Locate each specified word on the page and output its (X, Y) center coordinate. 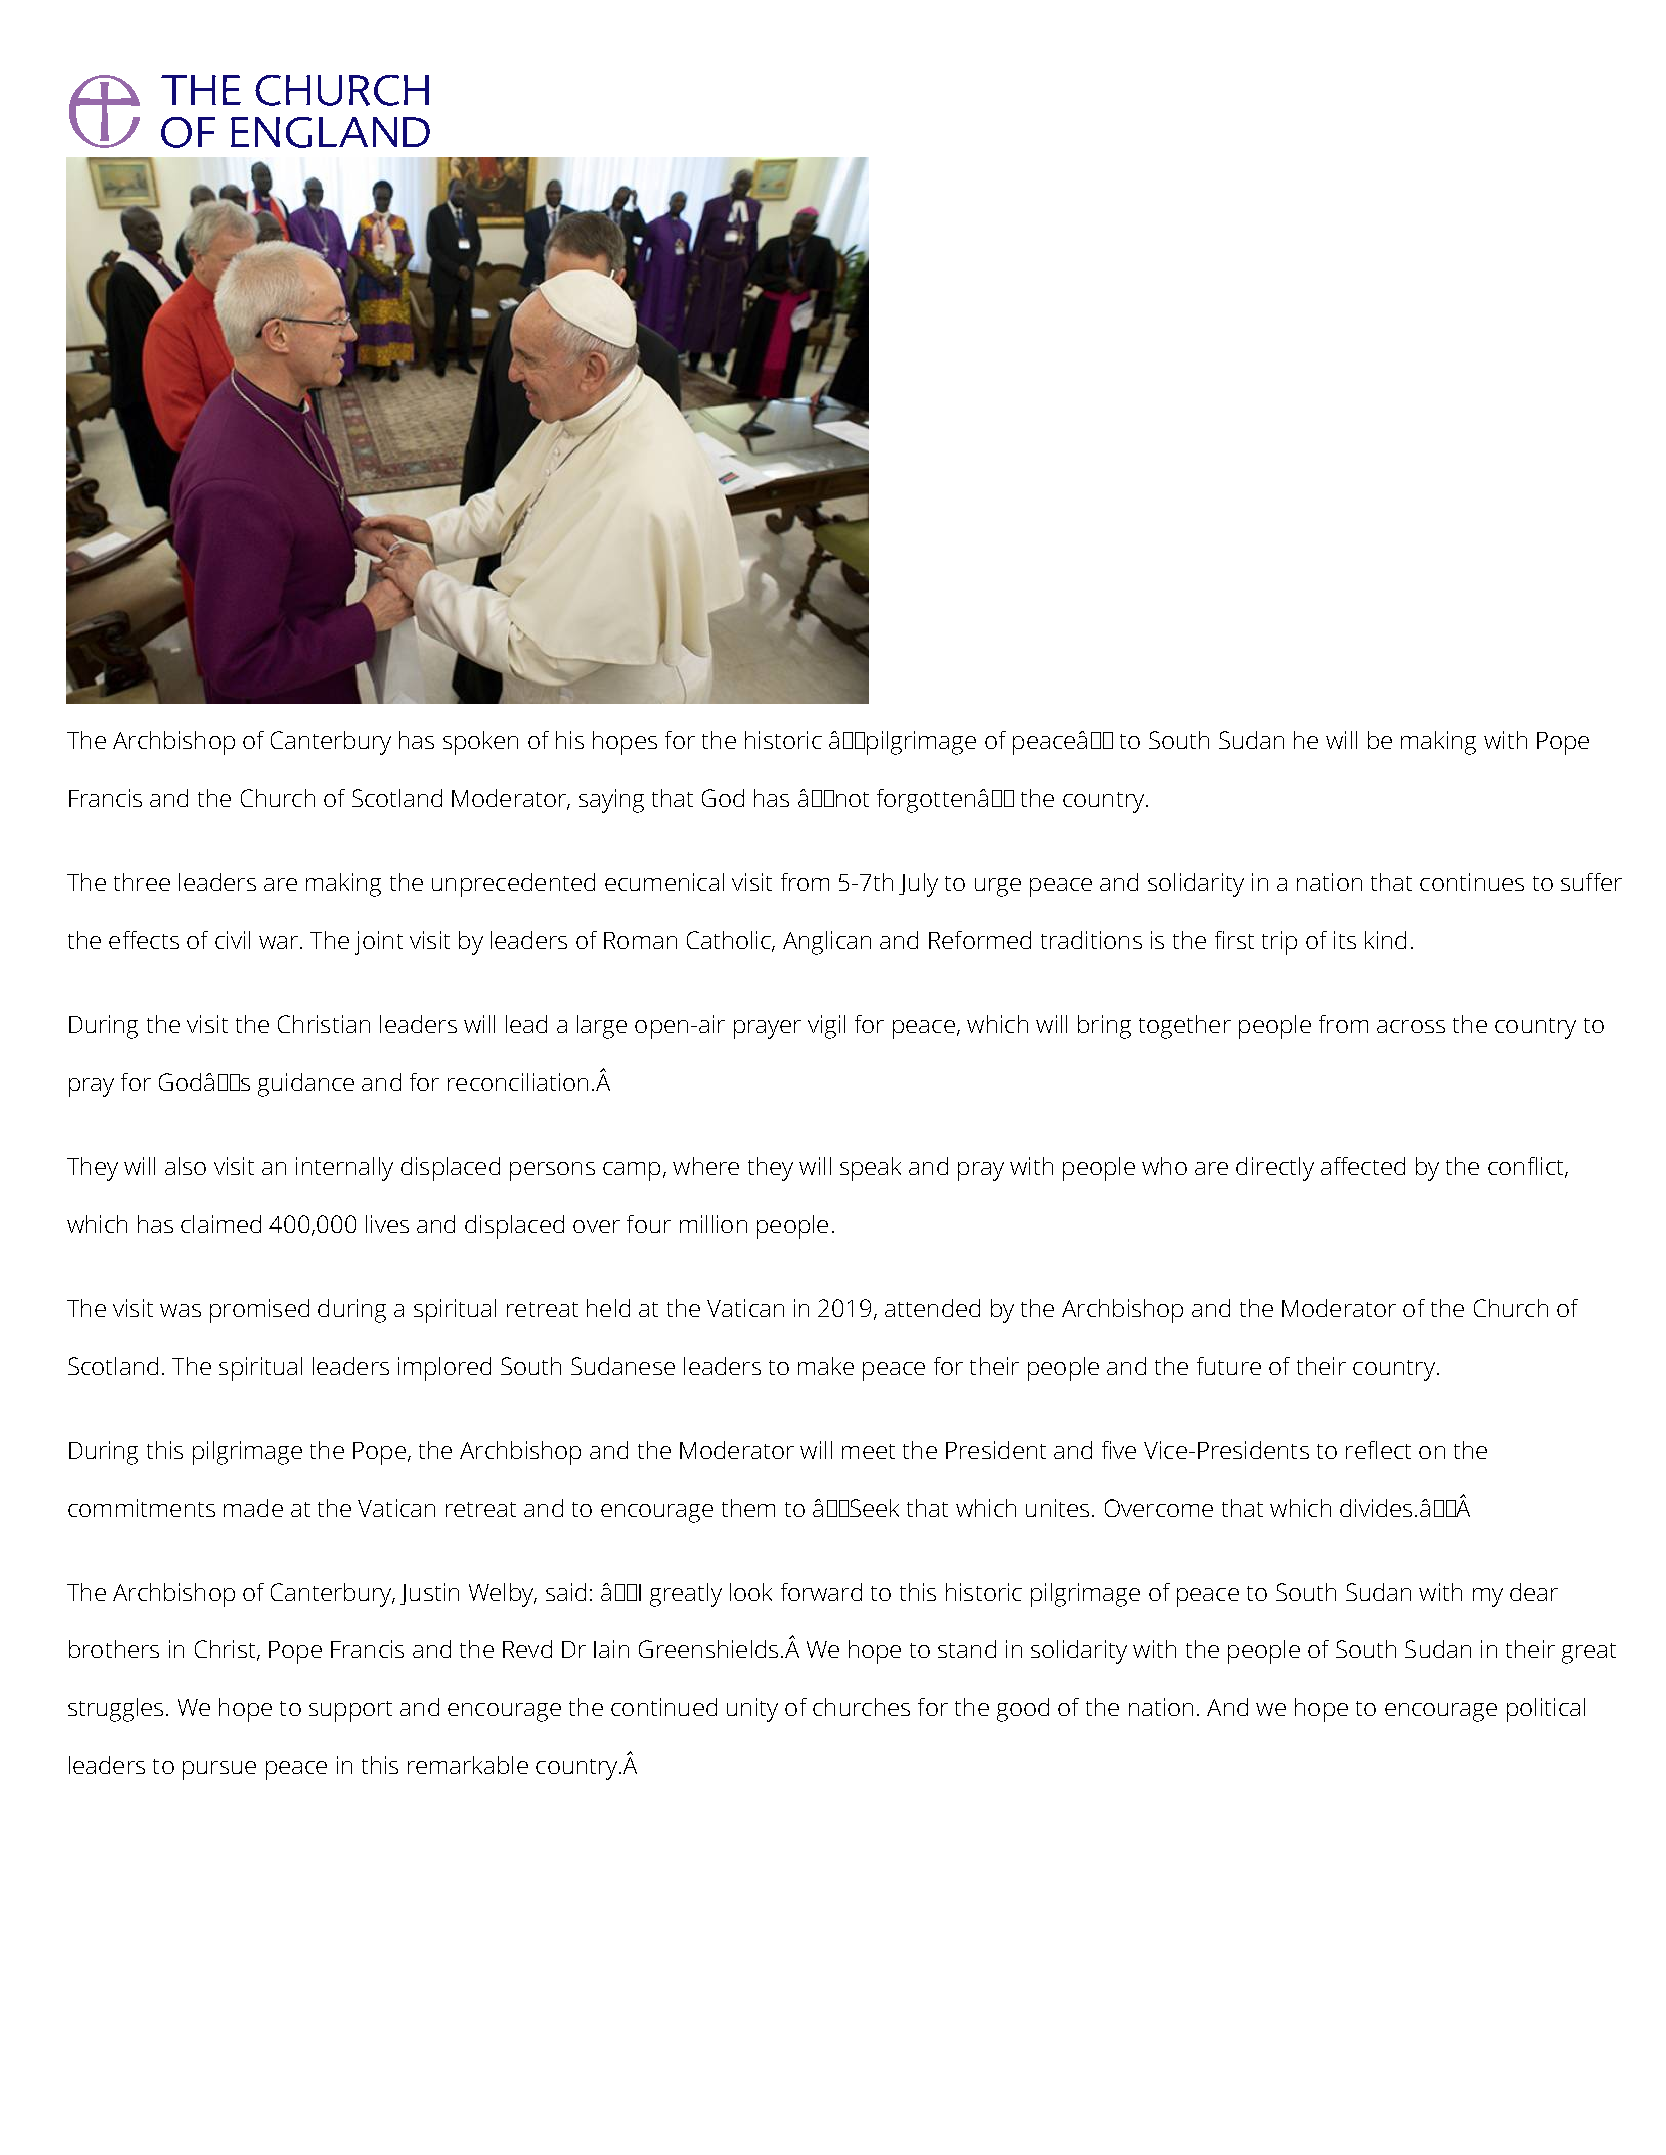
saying (611, 801)
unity (752, 1710)
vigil (826, 1027)
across (1411, 1026)
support (350, 1711)
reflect (1378, 1450)
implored (444, 1369)
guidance (306, 1085)
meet (868, 1451)
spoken (480, 743)
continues (1472, 882)
